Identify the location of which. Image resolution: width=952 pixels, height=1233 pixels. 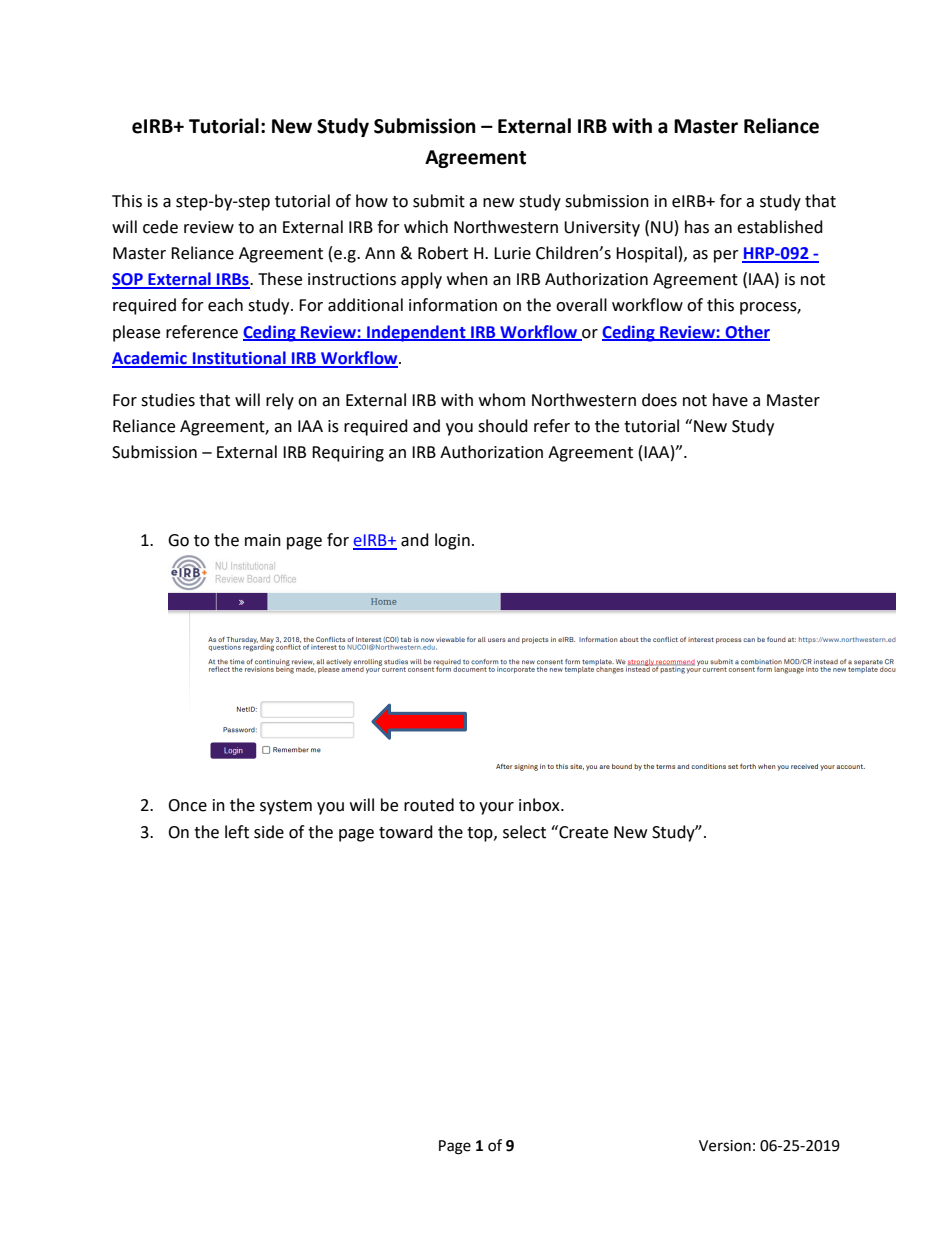
(426, 227).
